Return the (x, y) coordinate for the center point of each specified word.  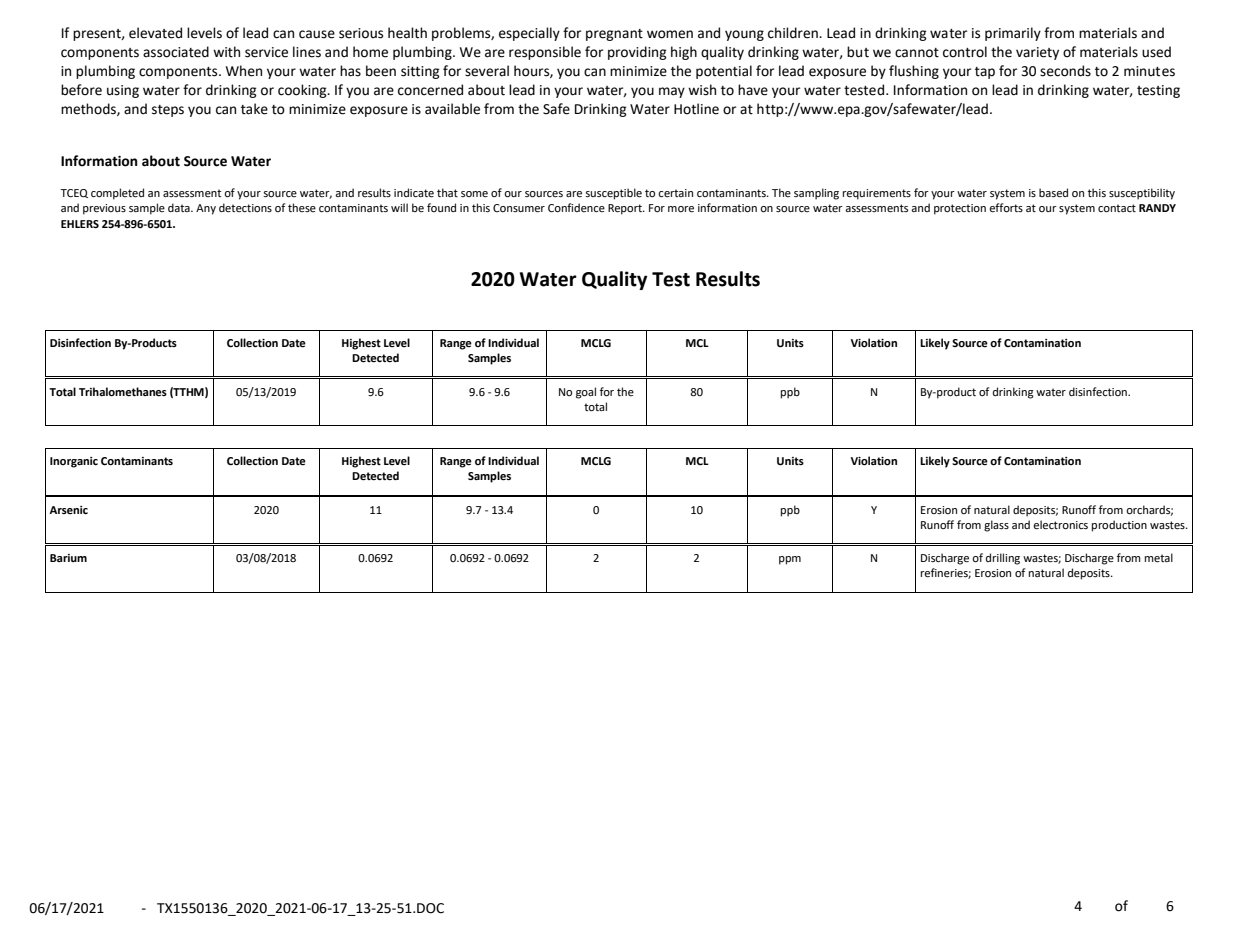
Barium (68, 558)
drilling (1003, 559)
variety (1037, 53)
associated (176, 52)
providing (637, 53)
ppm (790, 560)
